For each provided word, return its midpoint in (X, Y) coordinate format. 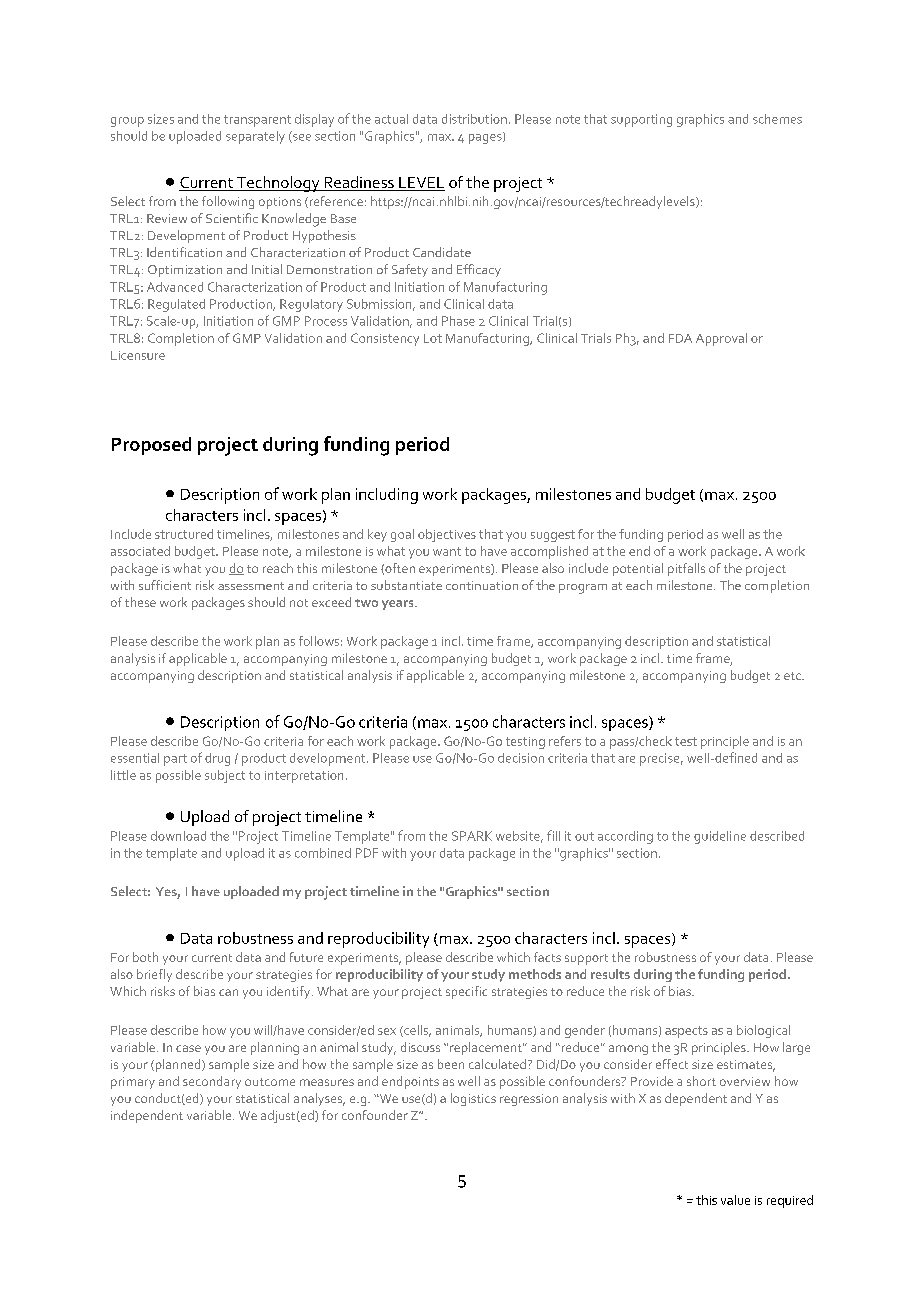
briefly (154, 975)
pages (486, 138)
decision (521, 758)
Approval (721, 339)
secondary (212, 1082)
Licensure (138, 355)
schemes (777, 119)
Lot (433, 338)
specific (466, 992)
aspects (686, 1032)
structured (184, 534)
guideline (720, 837)
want (447, 551)
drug (217, 759)
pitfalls (686, 569)
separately (255, 137)
